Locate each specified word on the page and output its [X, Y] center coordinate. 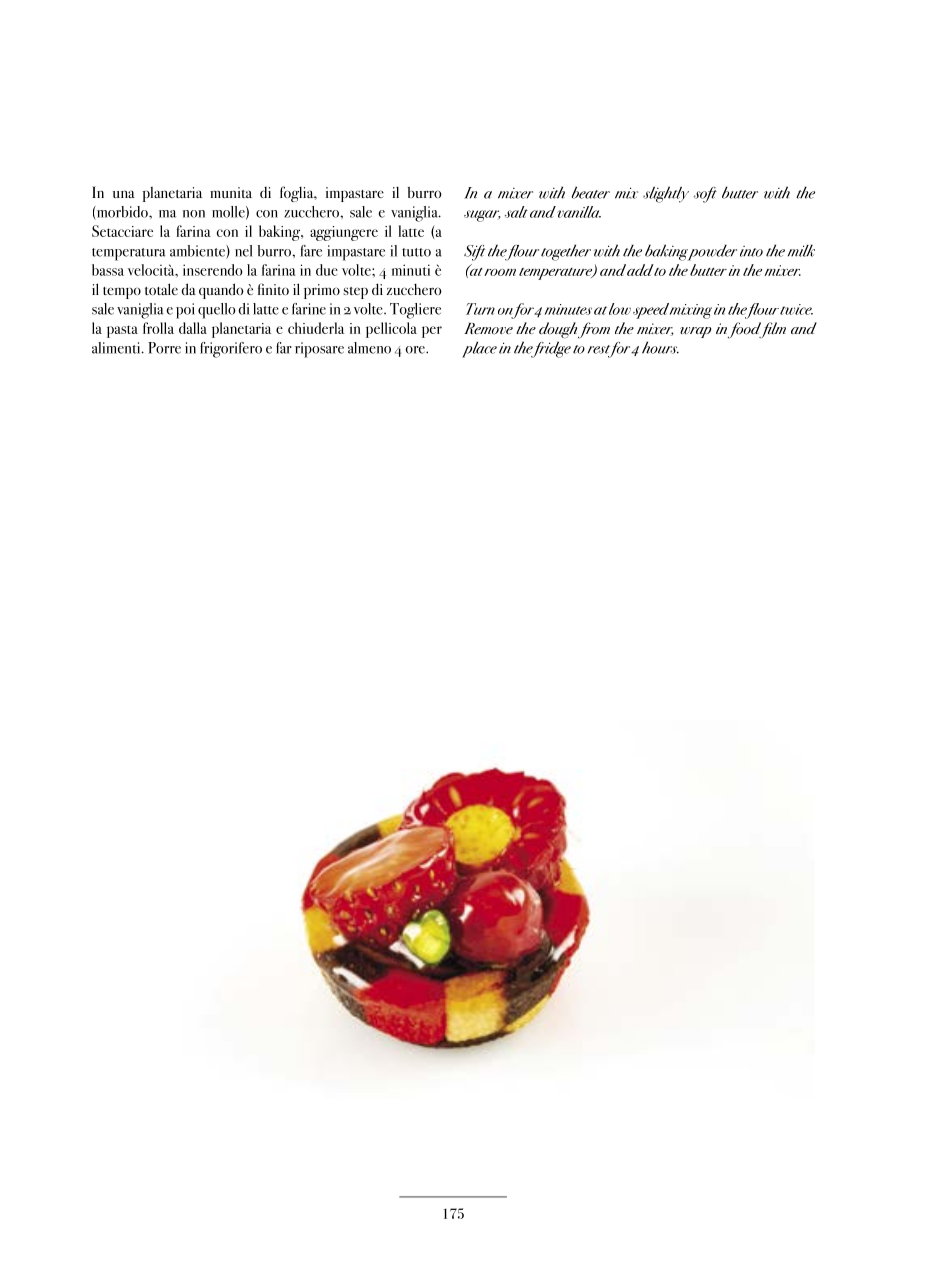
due [327, 270]
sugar [482, 216]
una [124, 194]
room [500, 272]
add [640, 270]
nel [244, 251]
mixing [691, 311]
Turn [480, 309]
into [751, 251]
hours [660, 347]
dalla [193, 328]
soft [705, 195]
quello [217, 311]
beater [590, 192]
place [479, 350]
